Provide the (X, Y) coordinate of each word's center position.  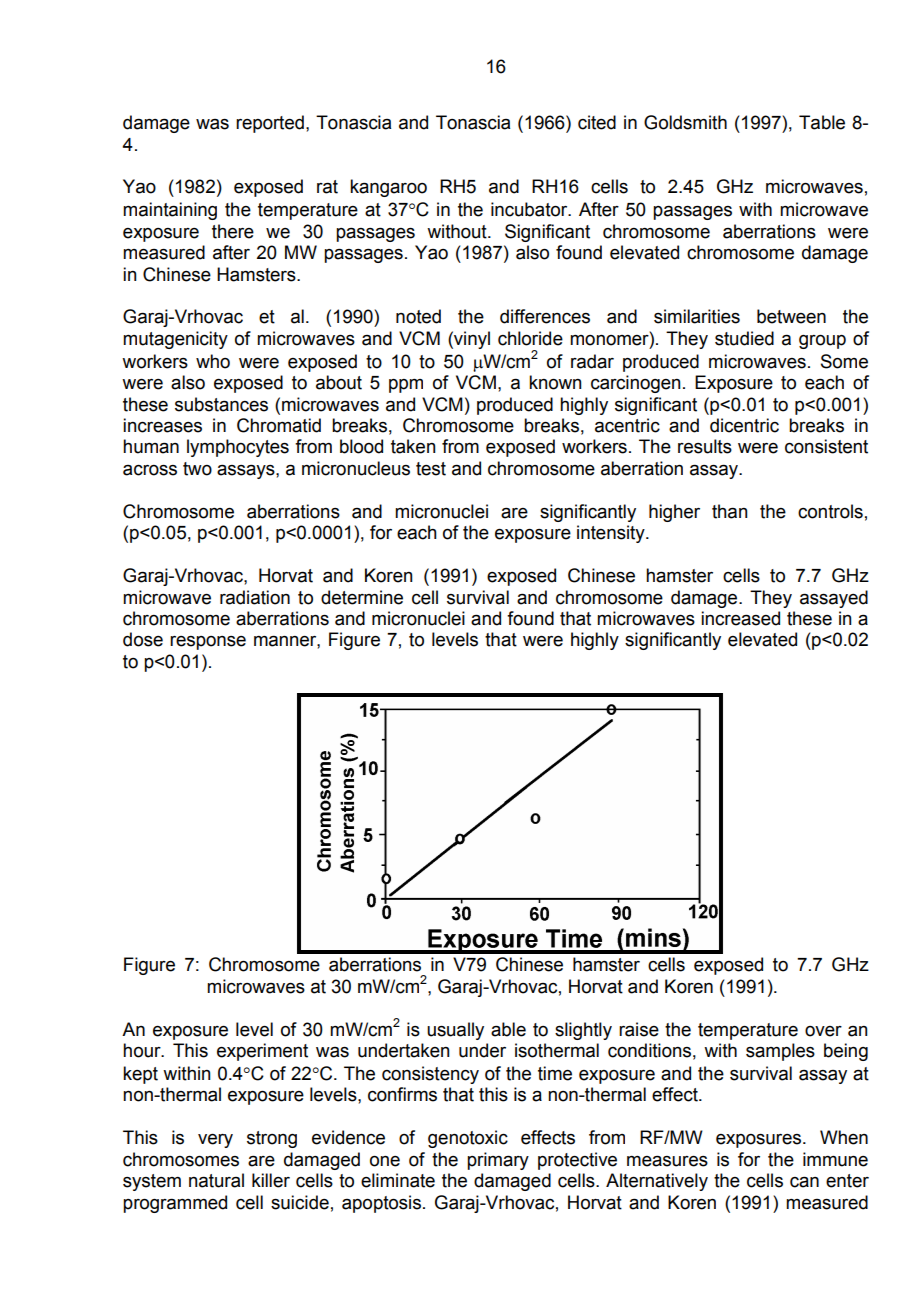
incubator (530, 209)
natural (216, 1180)
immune (835, 1159)
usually (455, 1031)
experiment (262, 1052)
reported (270, 124)
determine (362, 597)
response (208, 643)
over (823, 1031)
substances (221, 404)
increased (740, 618)
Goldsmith (685, 122)
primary (498, 1161)
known (555, 382)
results (705, 446)
